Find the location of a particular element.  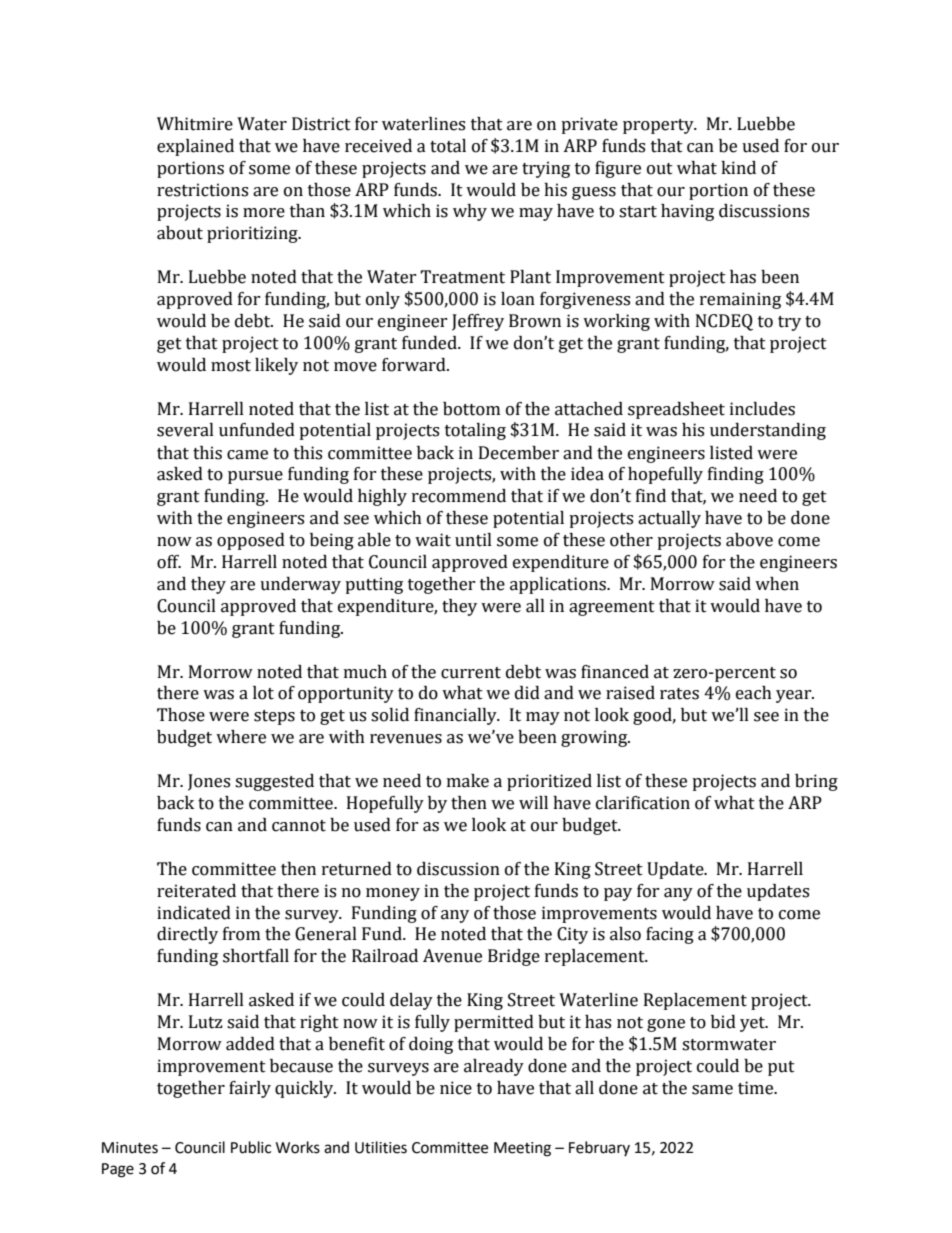

explained is located at coordinates (195, 147).
